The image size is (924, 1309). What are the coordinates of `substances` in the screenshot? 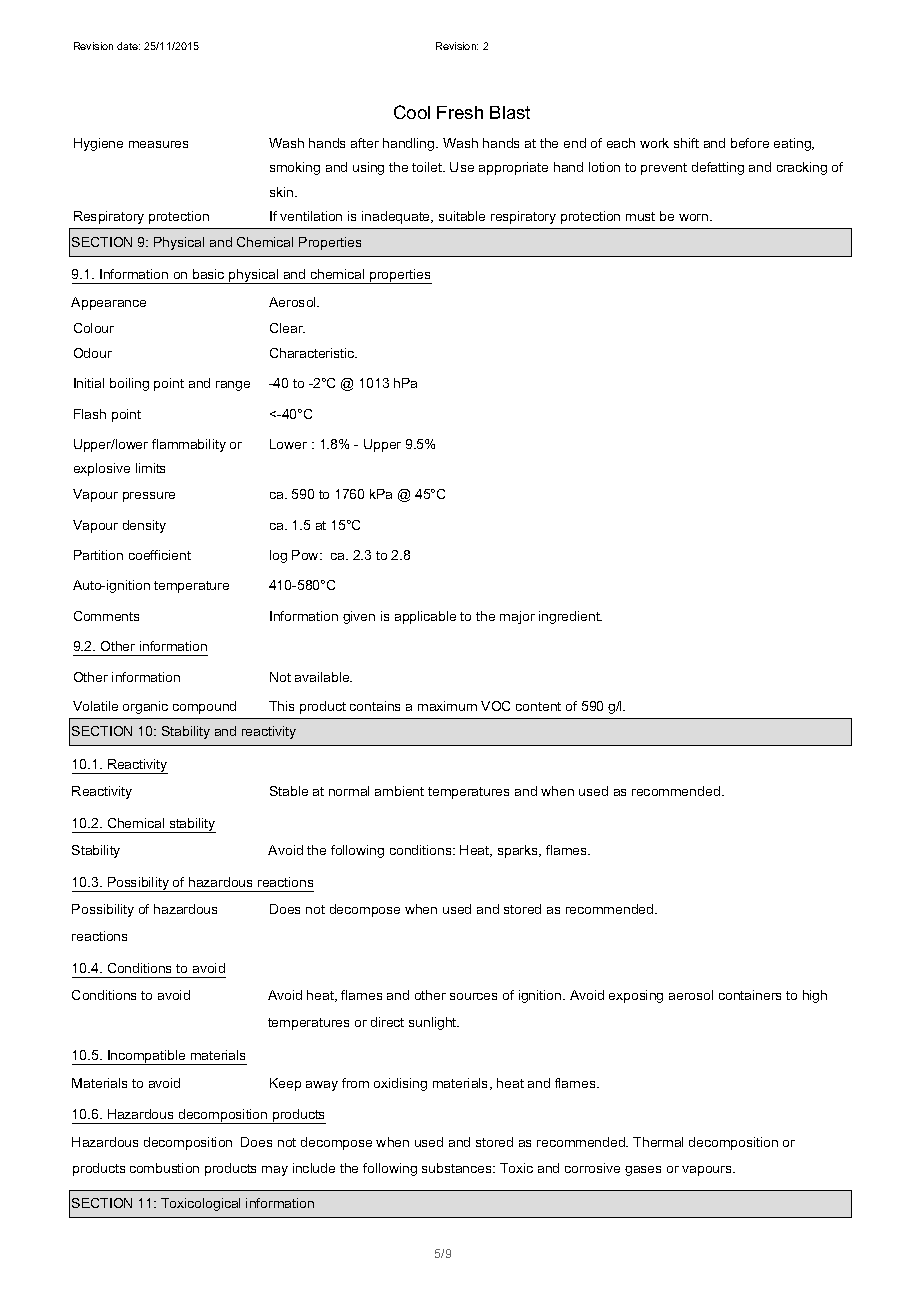 It's located at (458, 1168).
